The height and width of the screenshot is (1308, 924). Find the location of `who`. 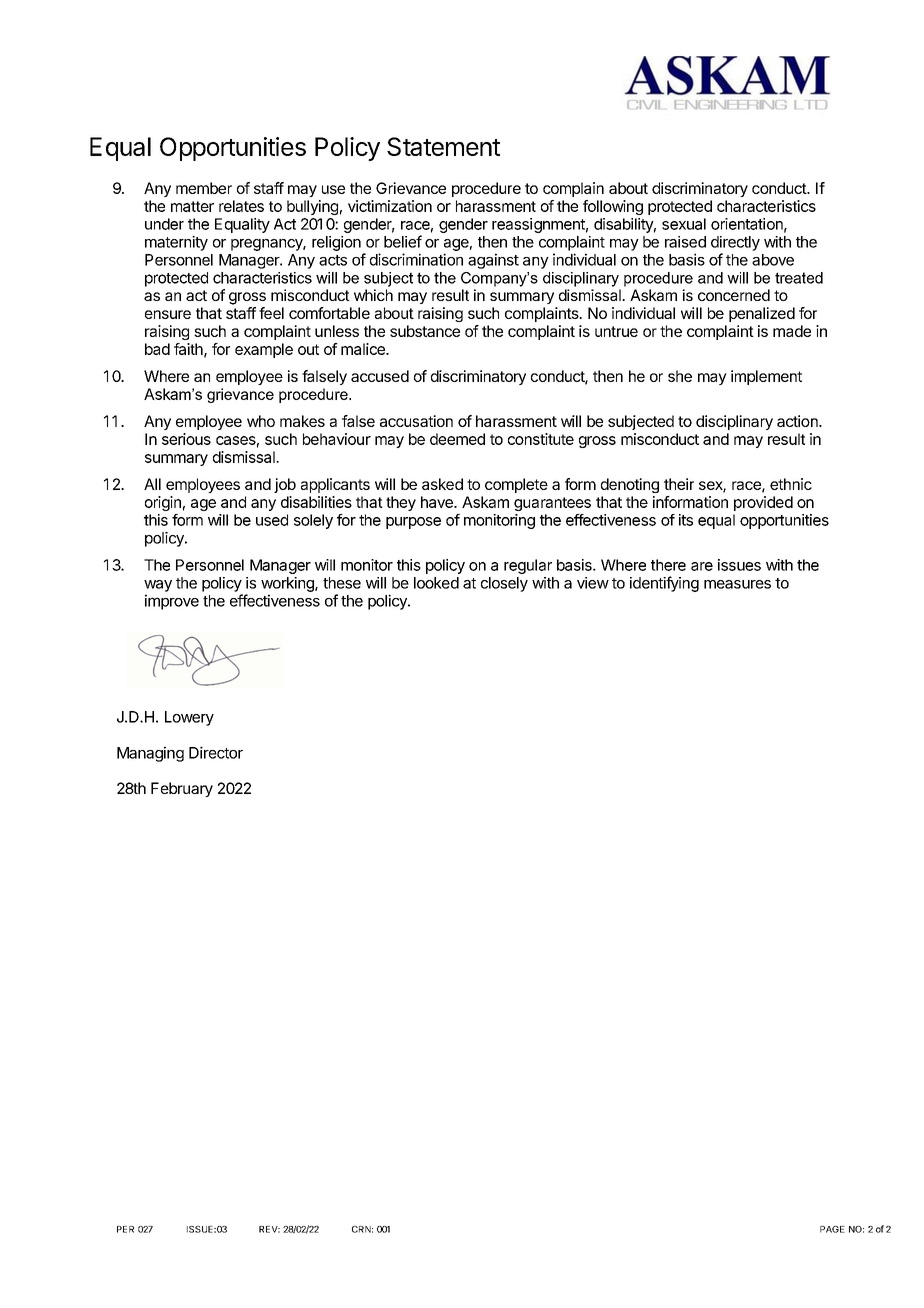

who is located at coordinates (261, 421).
